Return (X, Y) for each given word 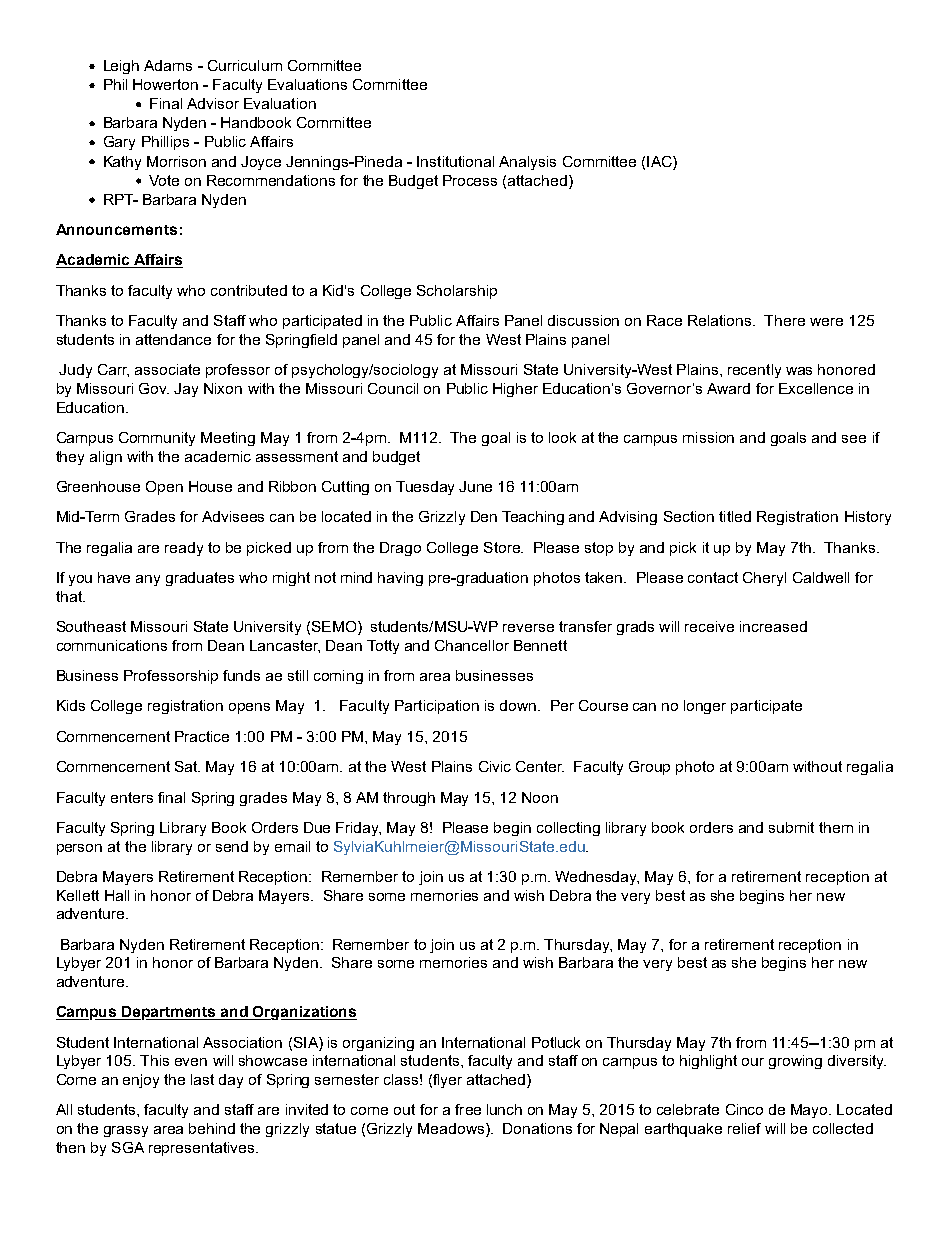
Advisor (213, 103)
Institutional (455, 161)
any (148, 580)
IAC (660, 161)
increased (773, 626)
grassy (126, 1131)
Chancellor (472, 645)
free (468, 1109)
